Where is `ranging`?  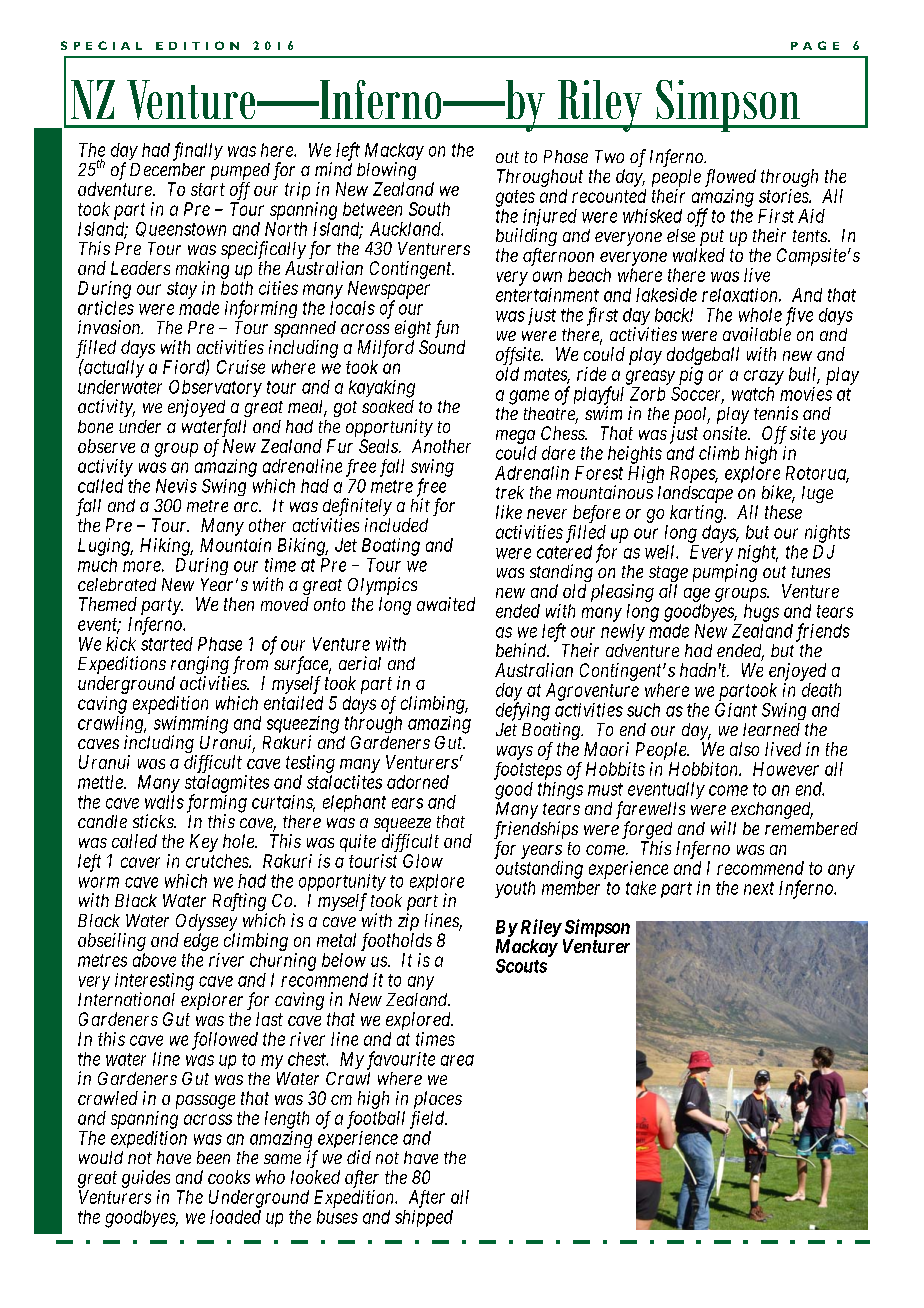
ranging is located at coordinates (200, 666).
